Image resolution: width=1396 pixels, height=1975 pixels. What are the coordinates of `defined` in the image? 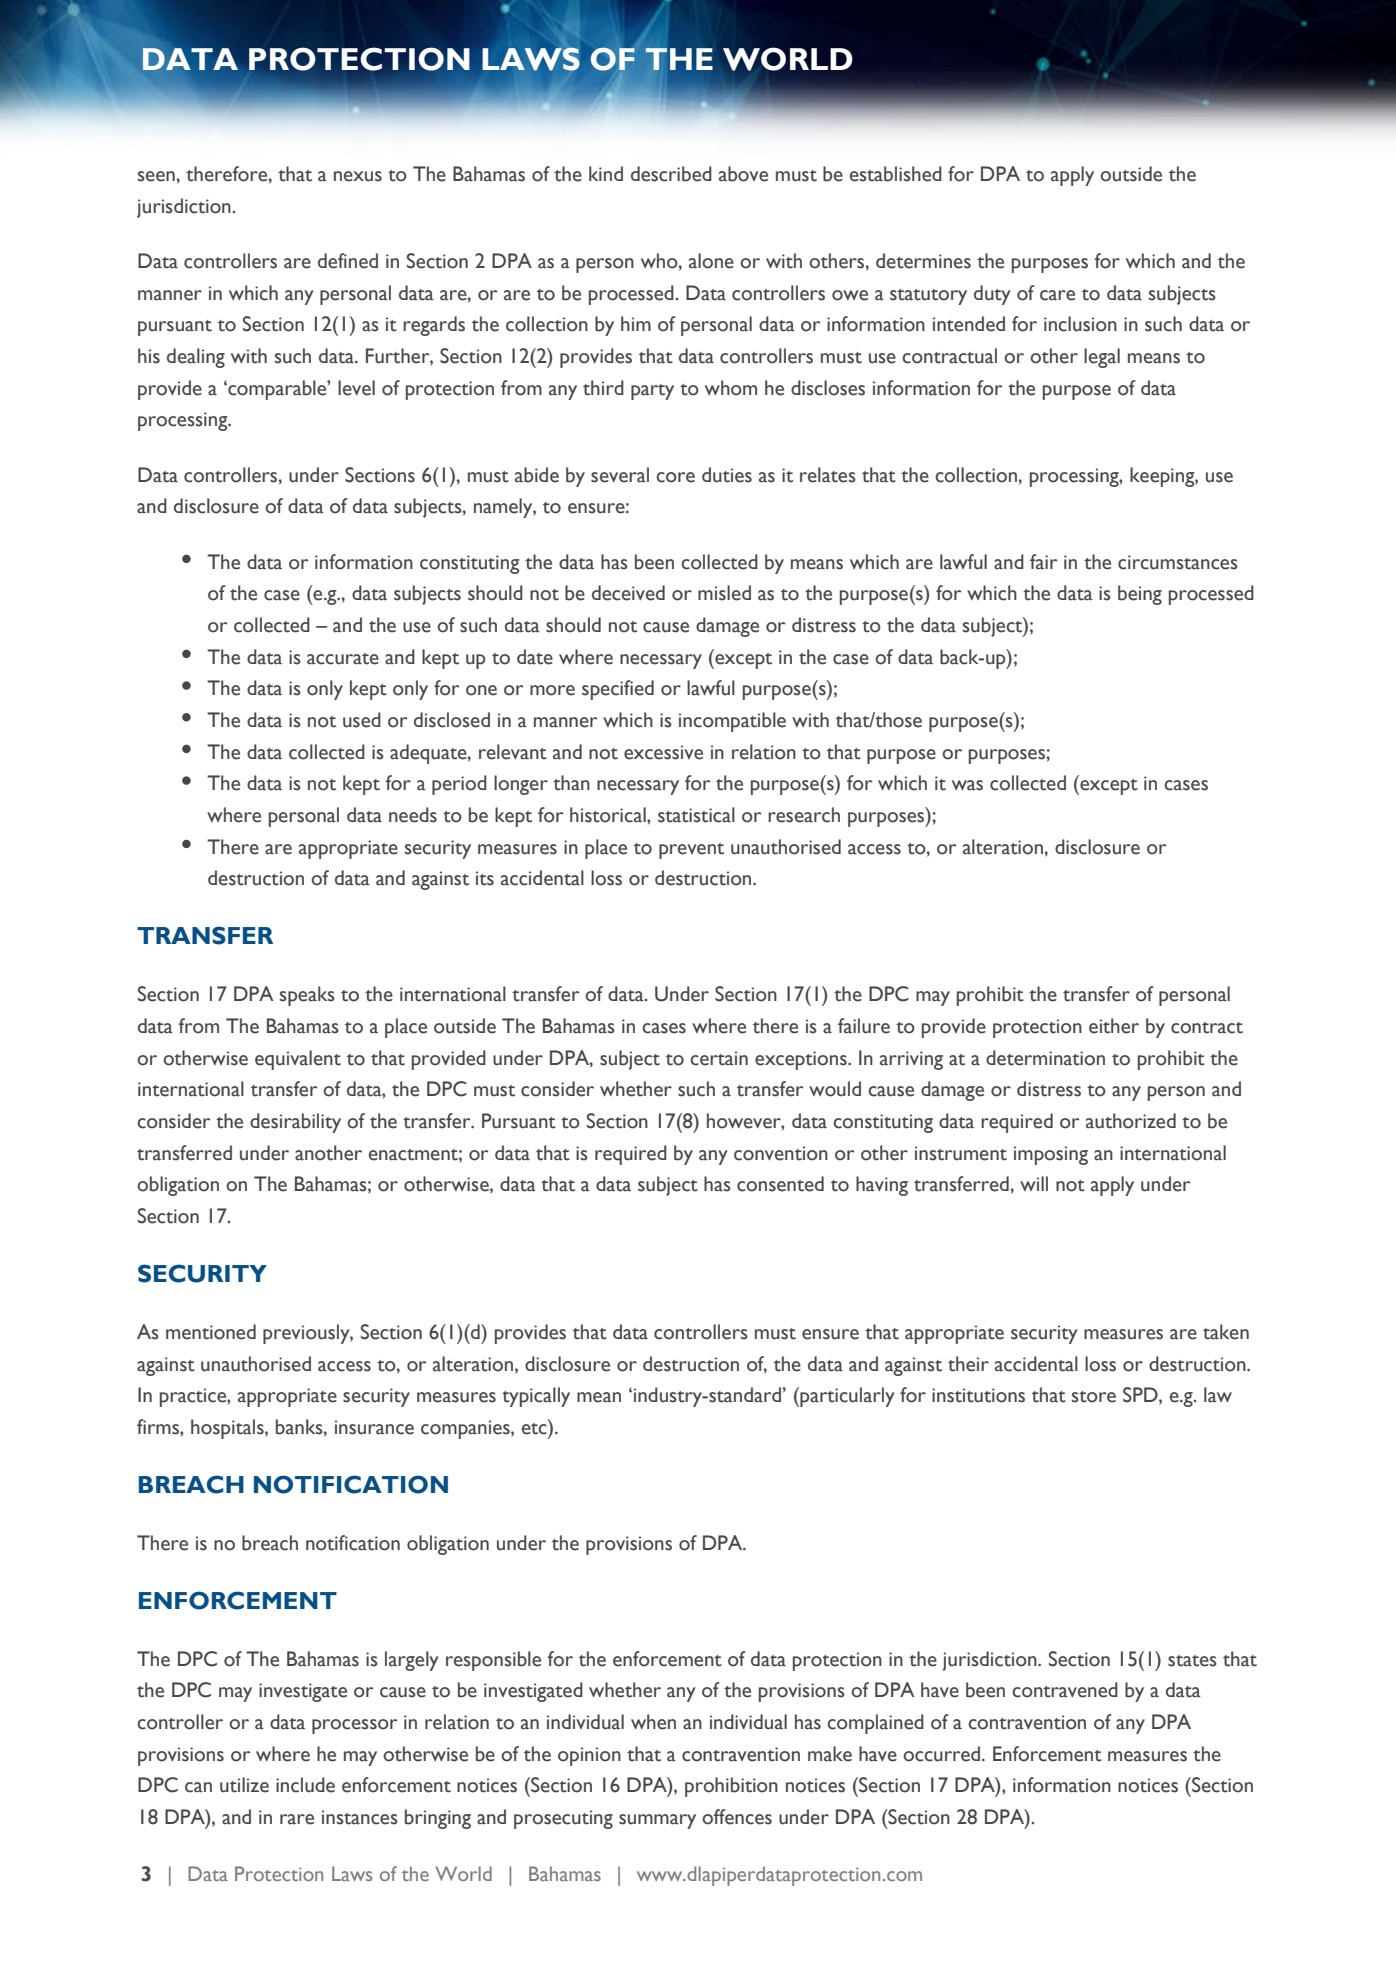 It's located at (348, 261).
